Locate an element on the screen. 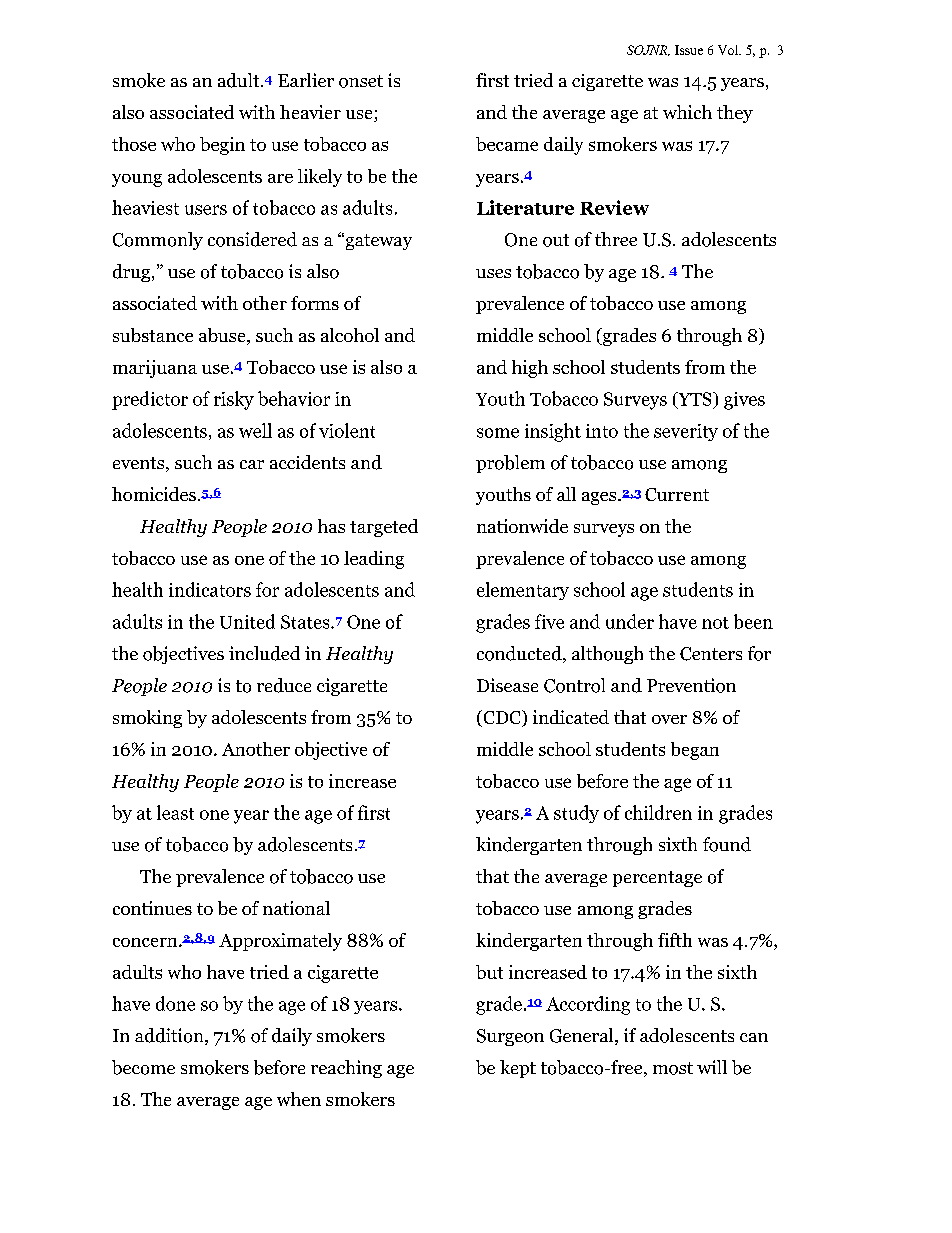 This screenshot has width=952, height=1233. which is located at coordinates (687, 112).
